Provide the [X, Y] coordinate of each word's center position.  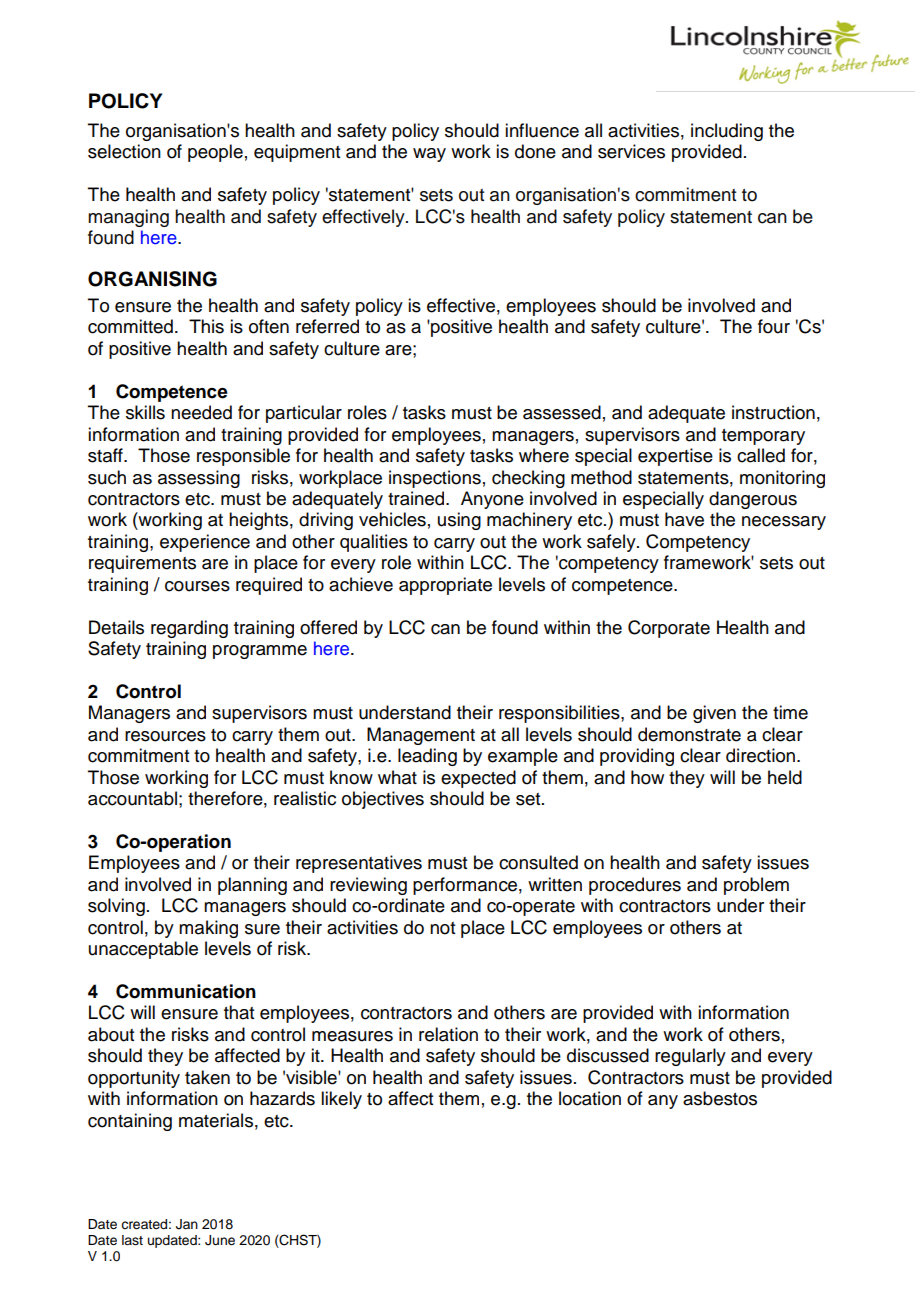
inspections [435, 479]
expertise [675, 457]
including [727, 132]
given [714, 714]
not [442, 928]
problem [756, 886]
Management [421, 736]
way [429, 155]
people [215, 153]
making [208, 929]
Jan [187, 1224]
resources [165, 736]
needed [201, 412]
